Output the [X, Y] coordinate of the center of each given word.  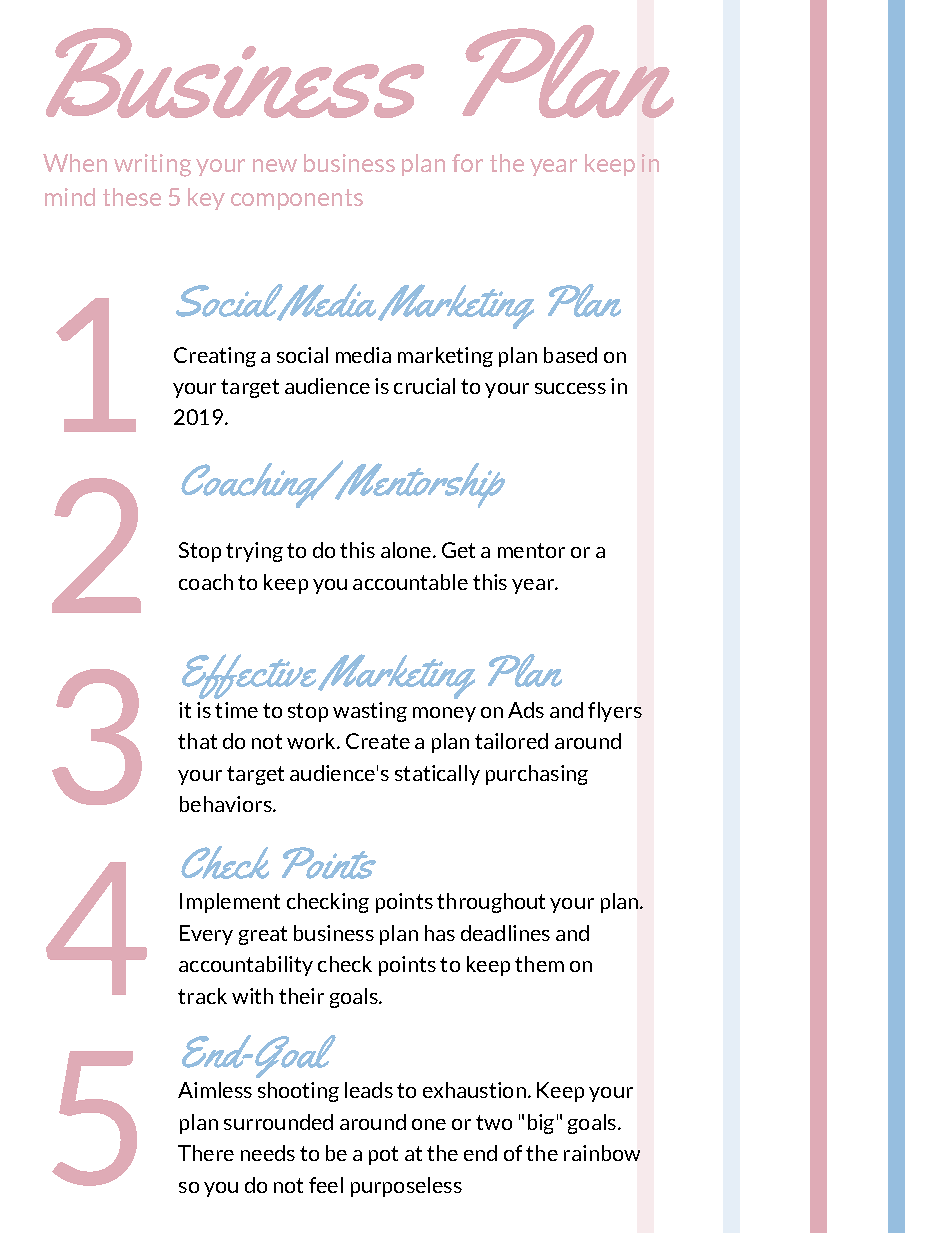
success [570, 388]
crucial [424, 386]
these [132, 197]
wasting [370, 712]
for [467, 163]
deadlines [505, 933]
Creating [215, 357]
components [297, 199]
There [206, 1153]
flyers [615, 712]
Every [206, 935]
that [197, 741]
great [263, 935]
